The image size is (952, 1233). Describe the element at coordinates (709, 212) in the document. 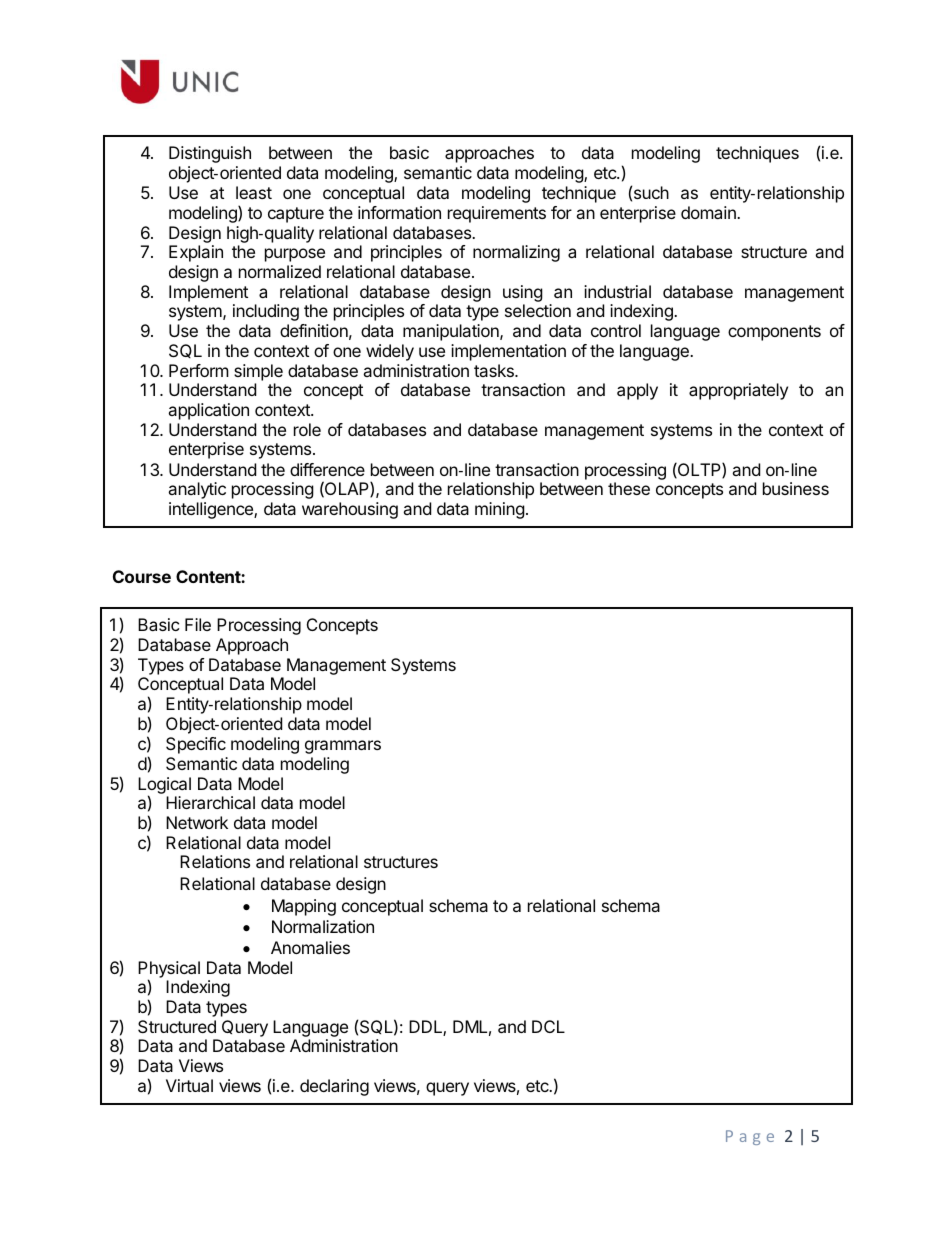

I see `domain` at that location.
